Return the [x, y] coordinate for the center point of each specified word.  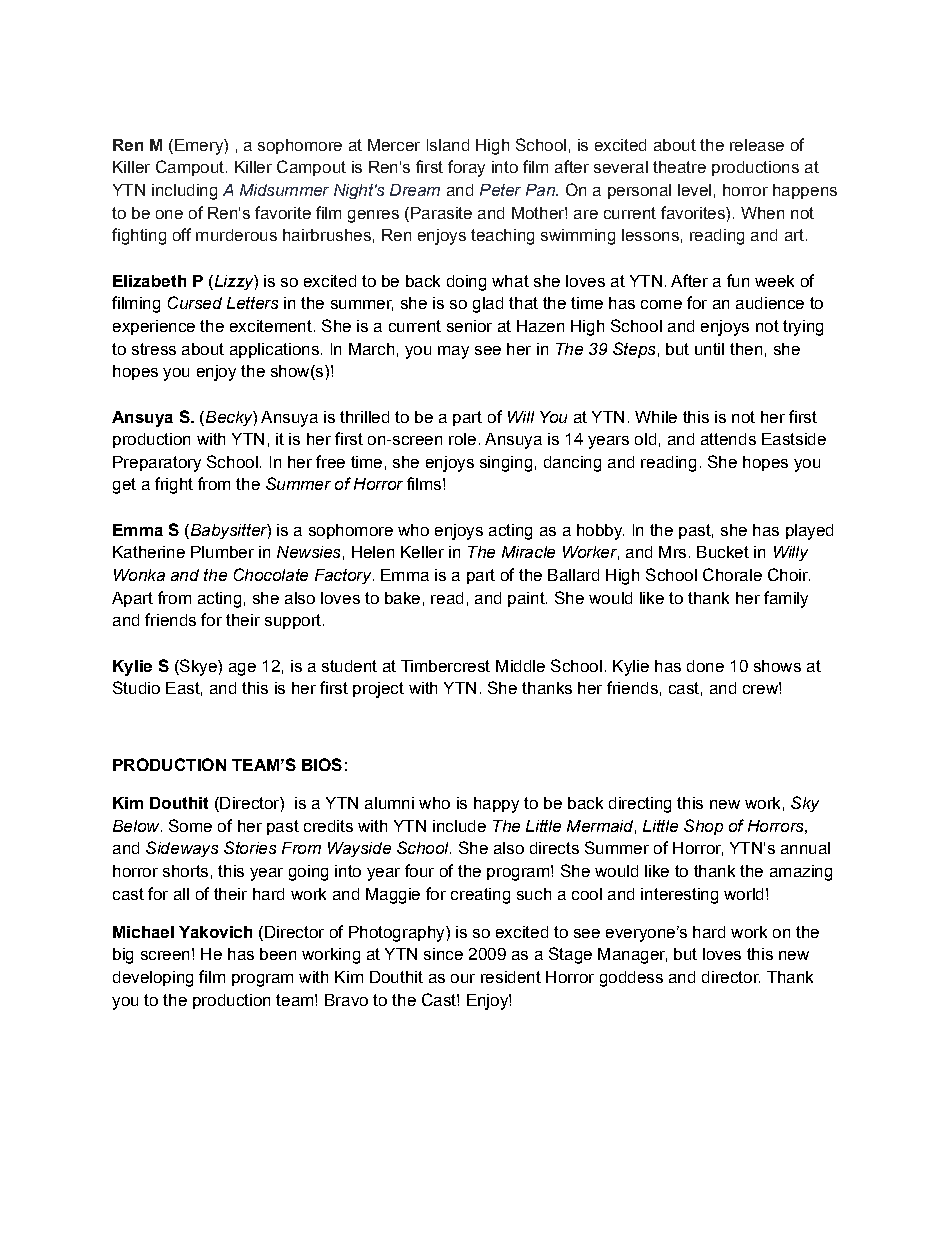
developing [153, 979]
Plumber [222, 552]
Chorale [732, 574]
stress [154, 349]
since [443, 954]
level [694, 190]
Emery [200, 147]
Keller [422, 552]
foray [466, 168]
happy [496, 805]
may [453, 352]
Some [190, 825]
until [709, 349]
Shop [703, 827]
